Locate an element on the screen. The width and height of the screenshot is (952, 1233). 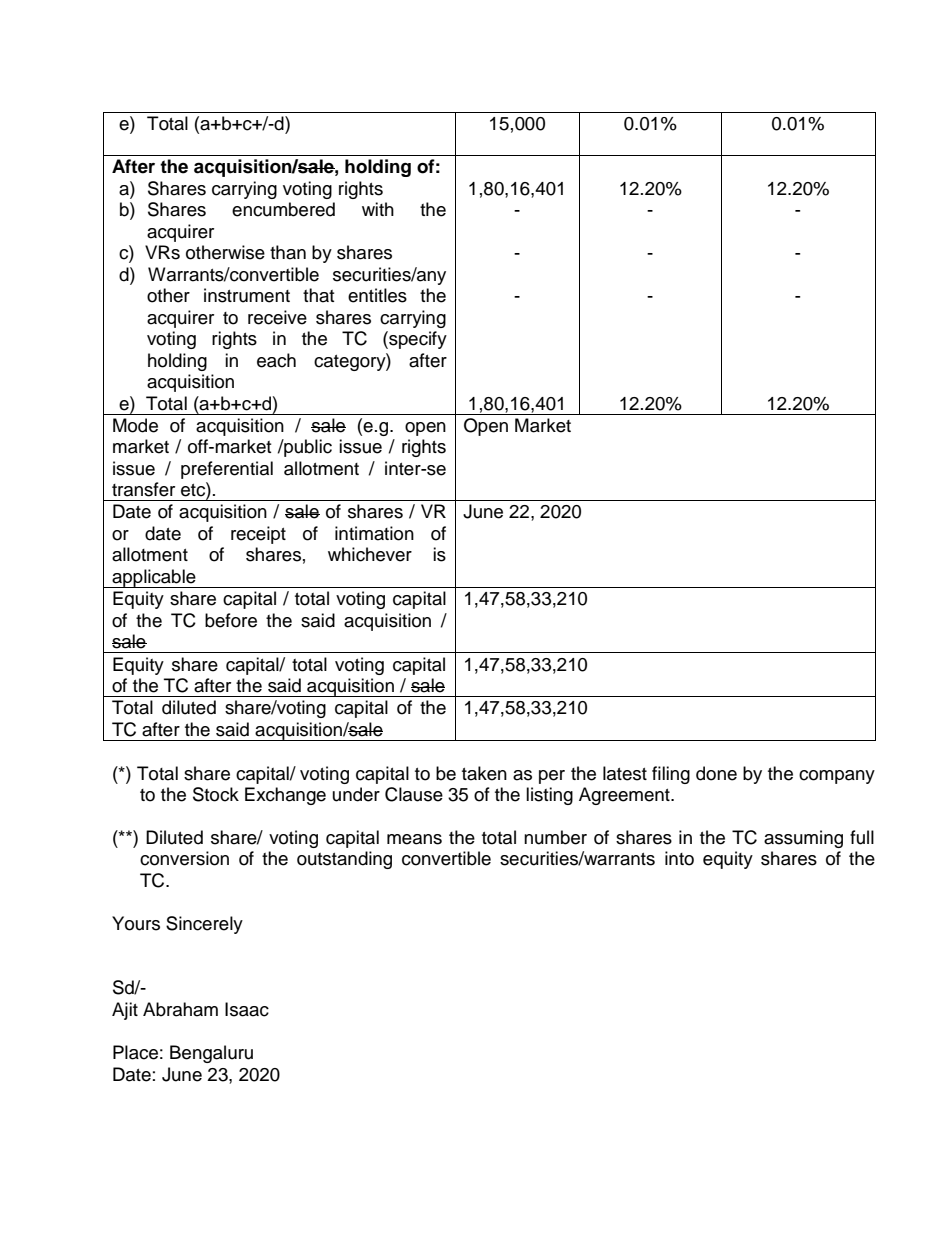
done is located at coordinates (716, 773).
